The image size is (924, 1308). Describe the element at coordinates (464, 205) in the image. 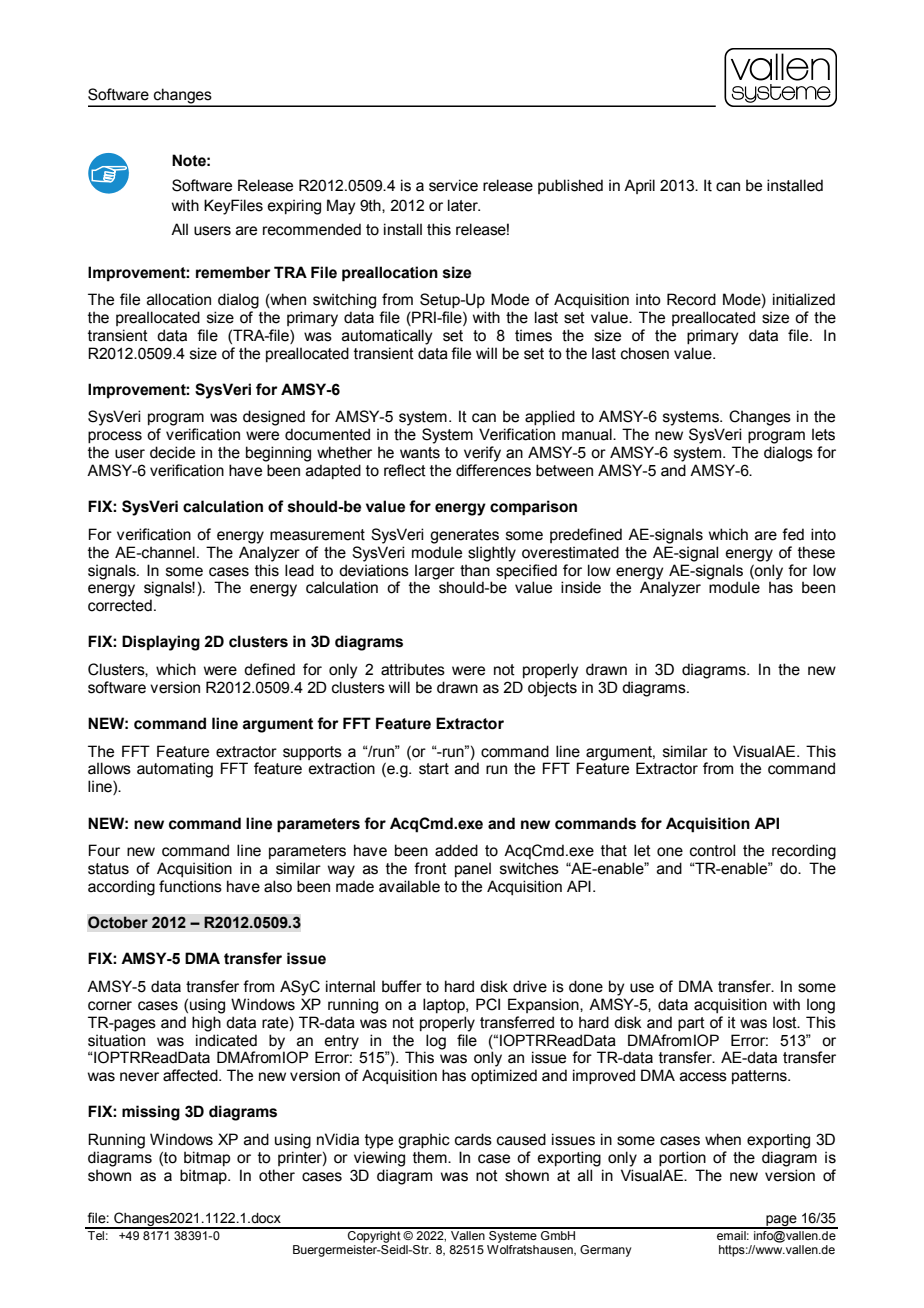

I see `later` at that location.
